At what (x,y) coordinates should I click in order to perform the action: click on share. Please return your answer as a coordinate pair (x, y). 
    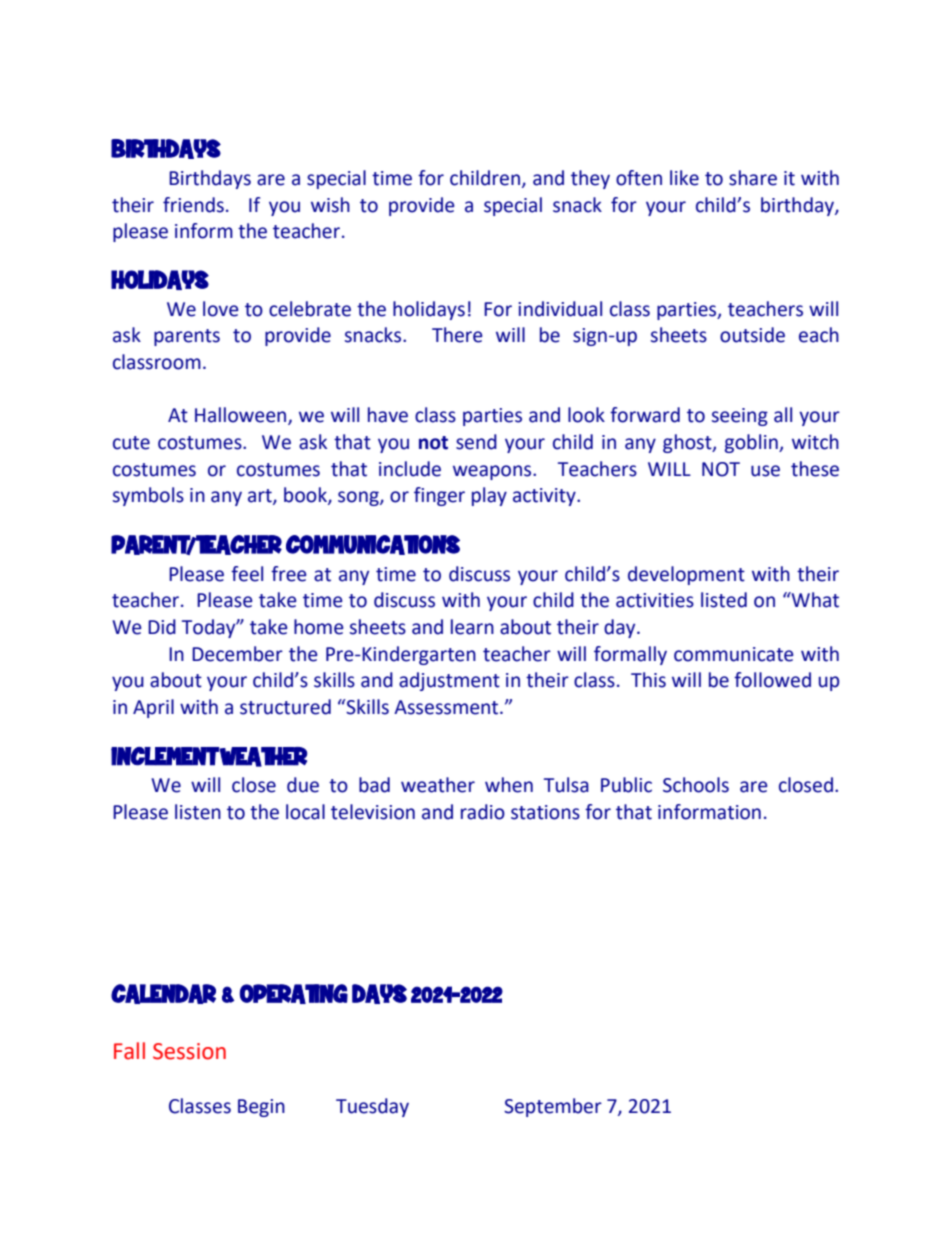
    Looking at the image, I should click on (753, 178).
